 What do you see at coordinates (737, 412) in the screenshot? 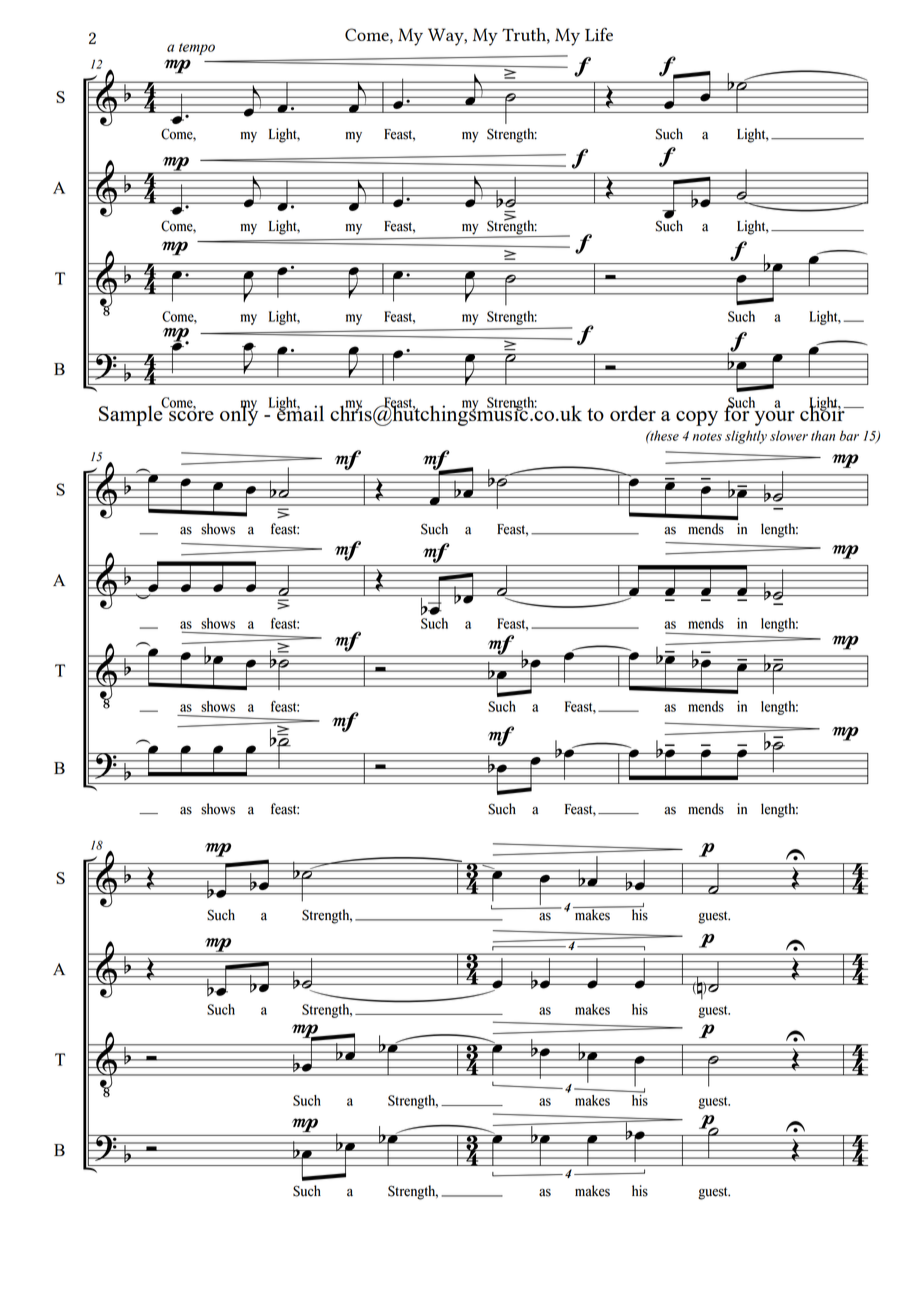
I see `for` at bounding box center [737, 412].
